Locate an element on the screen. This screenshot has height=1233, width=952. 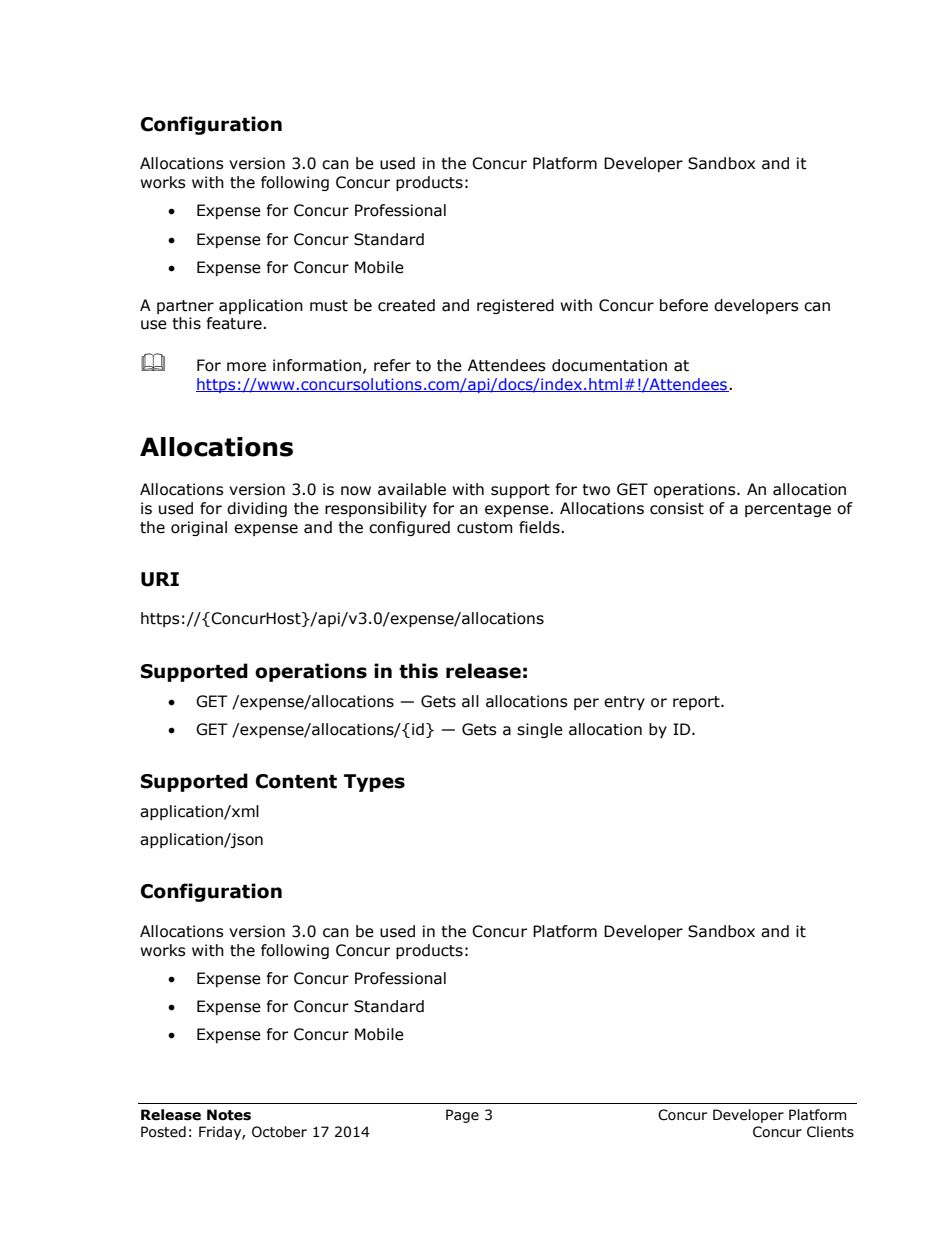
single is located at coordinates (540, 730).
